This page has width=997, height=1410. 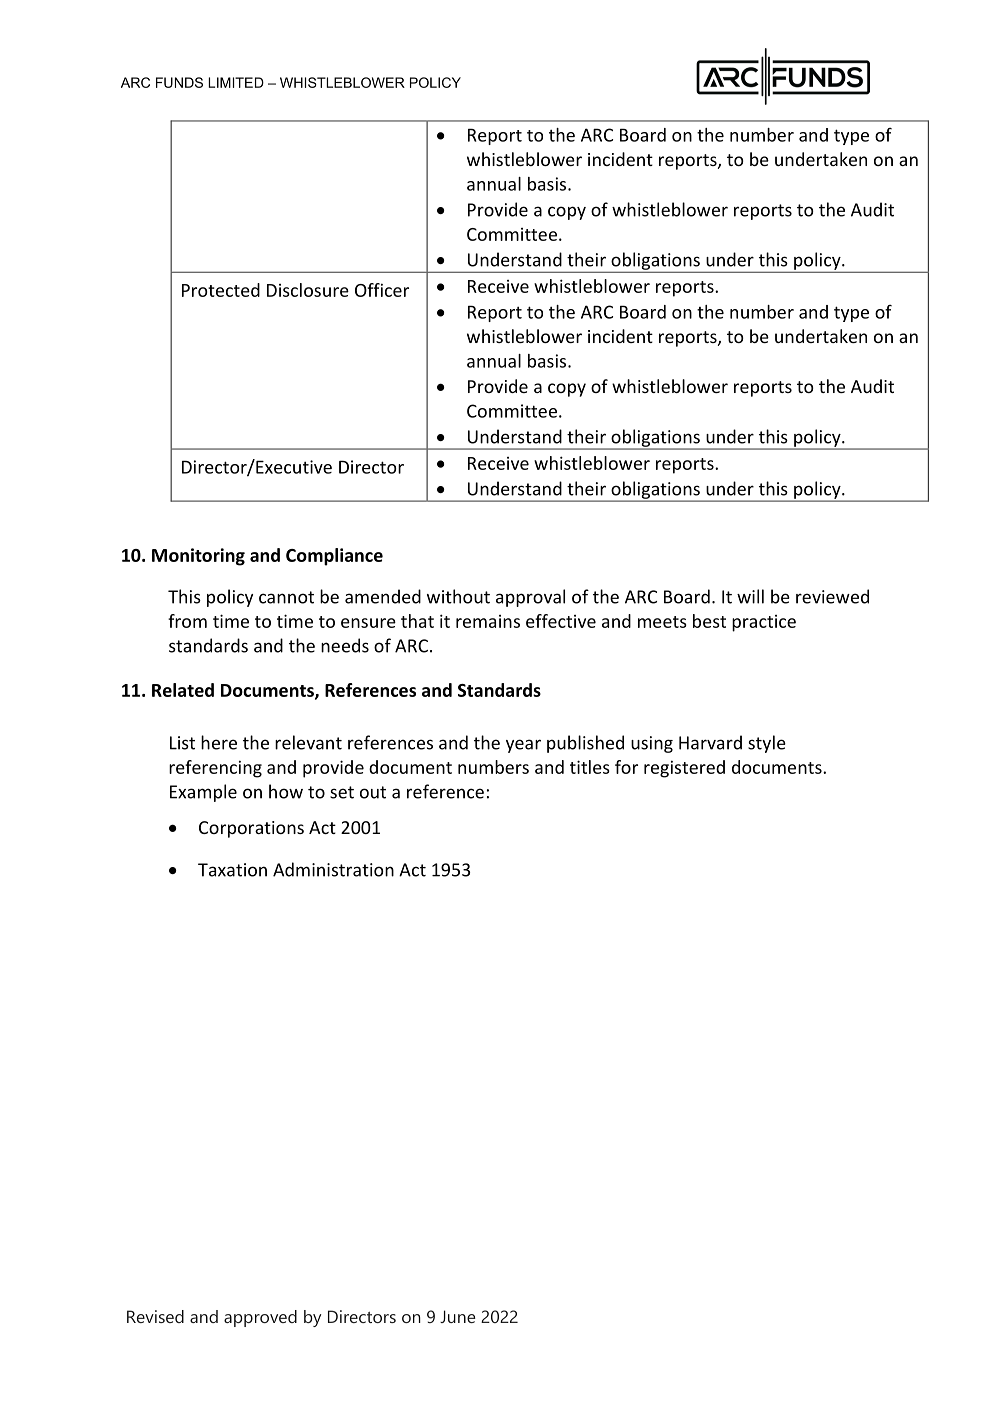 I want to click on Monitoring, so click(x=198, y=557).
